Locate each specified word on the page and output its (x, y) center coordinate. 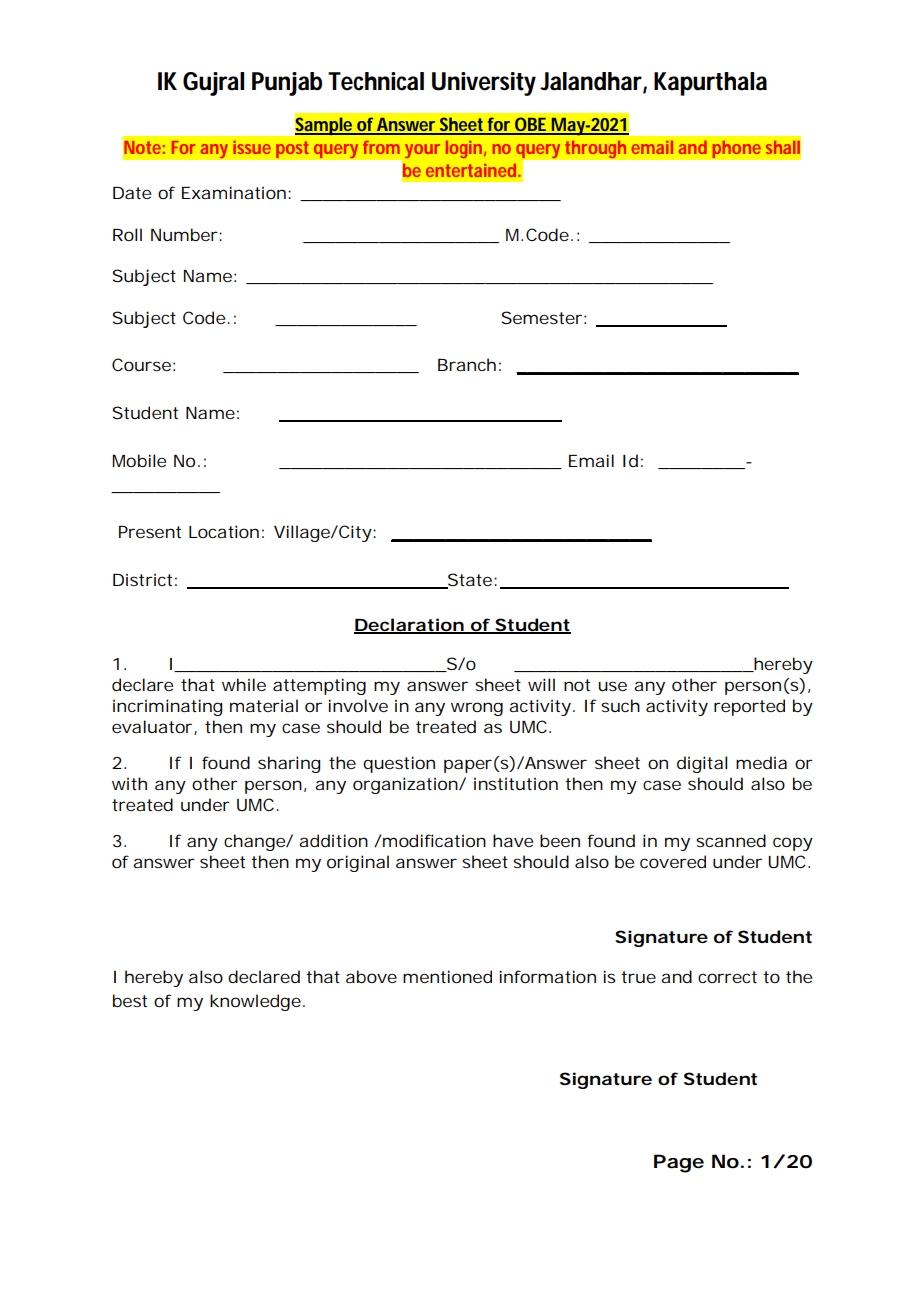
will (541, 684)
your (422, 151)
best (130, 1000)
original (358, 863)
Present (150, 532)
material (264, 705)
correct (727, 977)
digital (702, 764)
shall (783, 147)
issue (252, 147)
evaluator (152, 726)
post (292, 150)
